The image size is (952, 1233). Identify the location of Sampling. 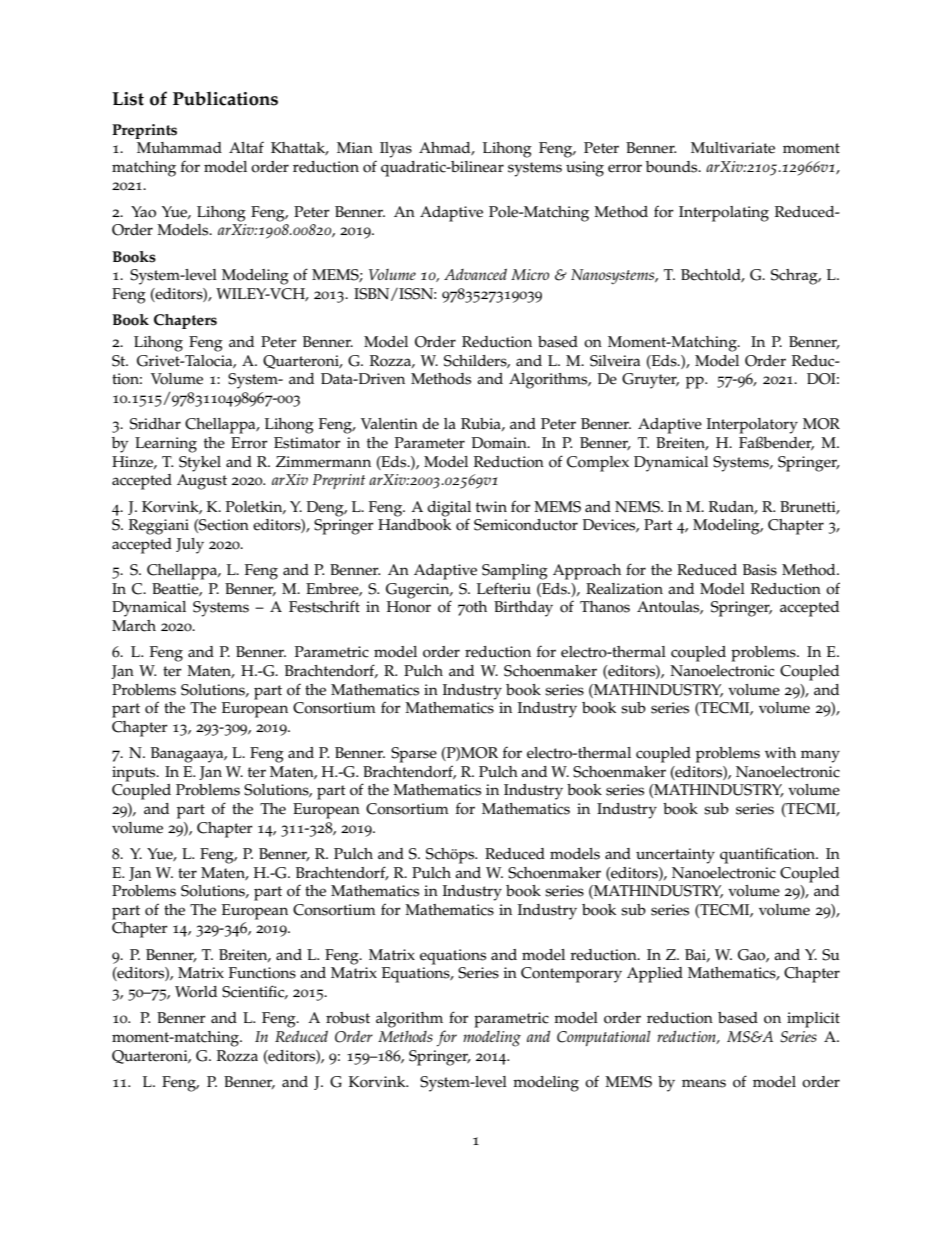
(515, 572).
